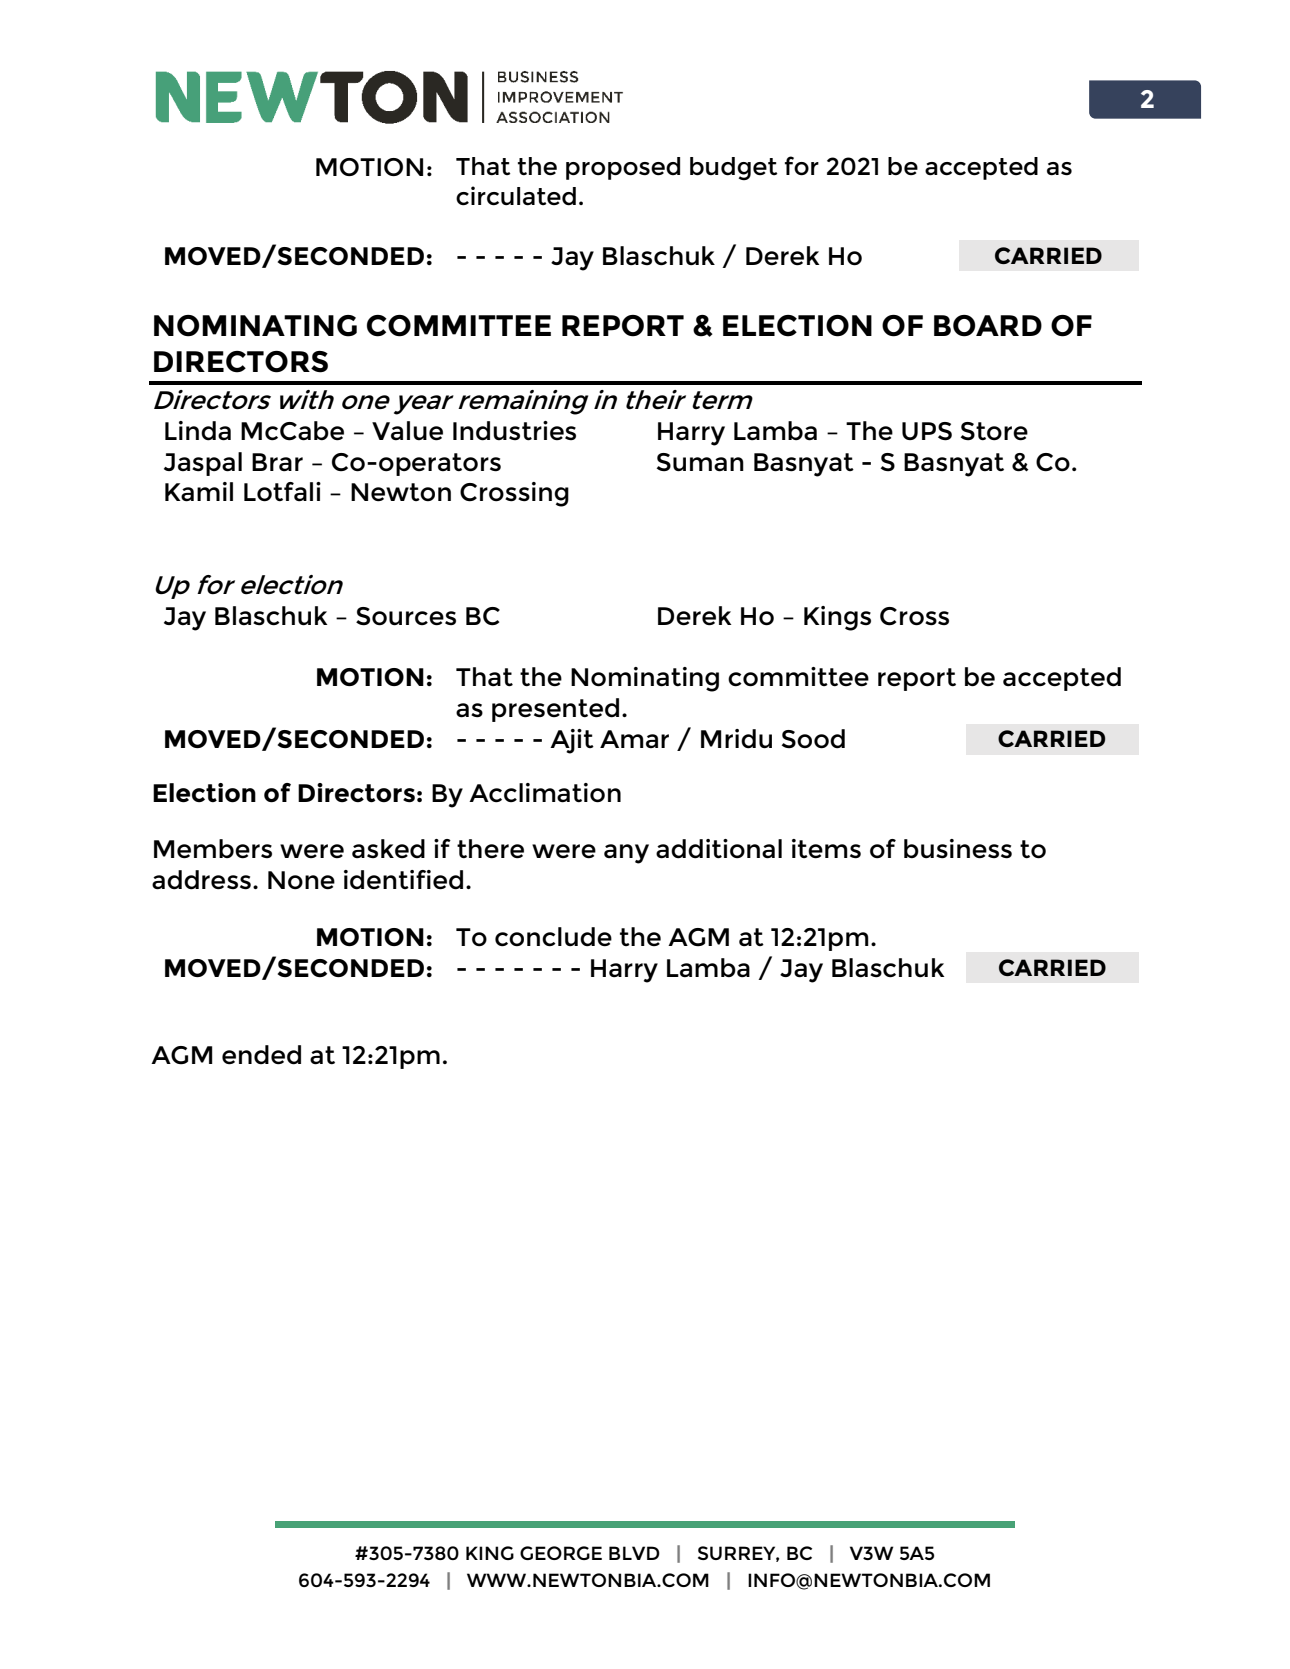 This screenshot has width=1290, height=1669. What do you see at coordinates (261, 1055) in the screenshot?
I see `ended` at bounding box center [261, 1055].
